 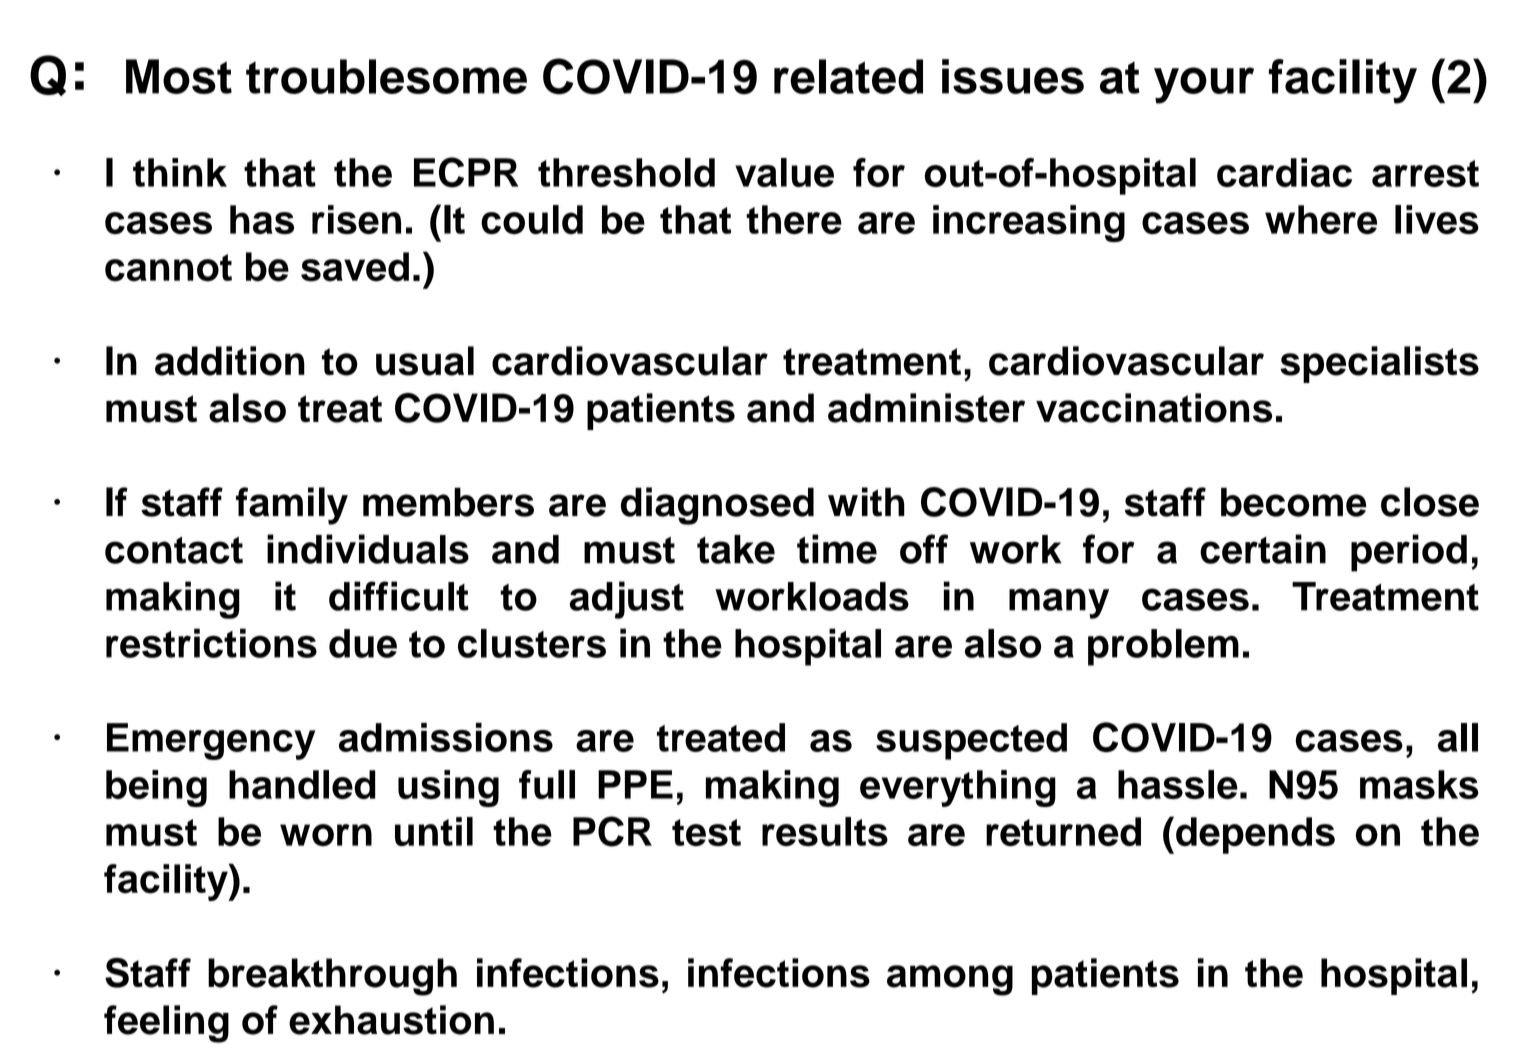 I want to click on addition, so click(x=230, y=361).
